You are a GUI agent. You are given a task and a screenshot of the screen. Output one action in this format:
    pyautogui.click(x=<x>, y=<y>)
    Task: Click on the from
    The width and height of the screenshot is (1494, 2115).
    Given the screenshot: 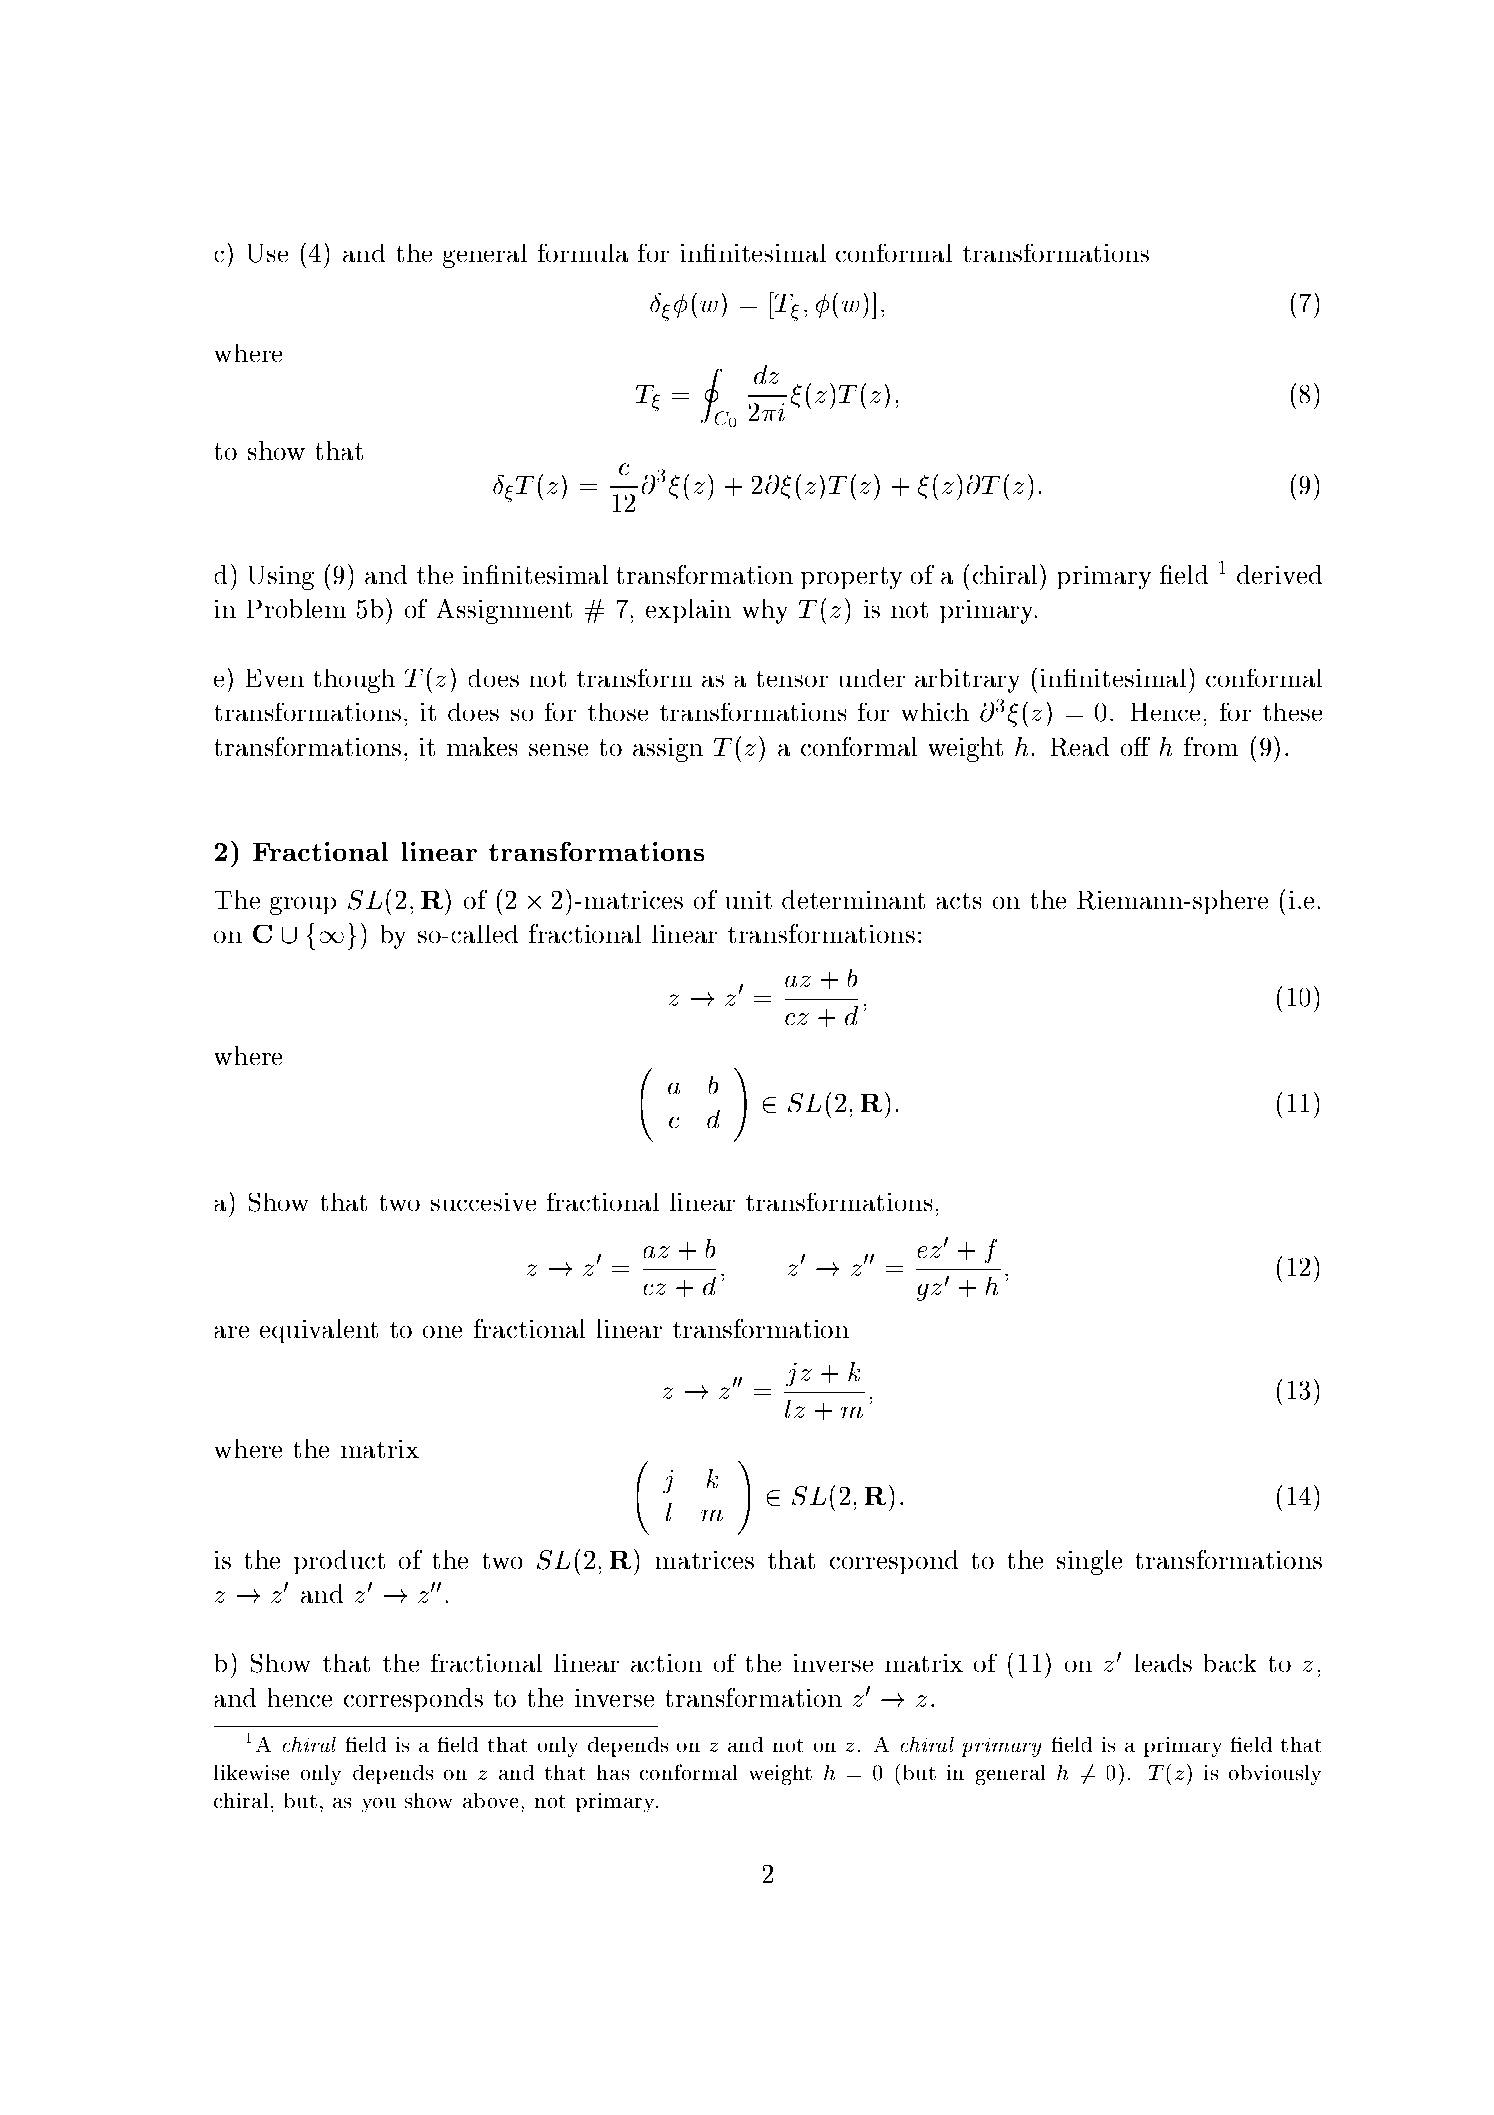 What is the action you would take?
    pyautogui.click(x=1211, y=746)
